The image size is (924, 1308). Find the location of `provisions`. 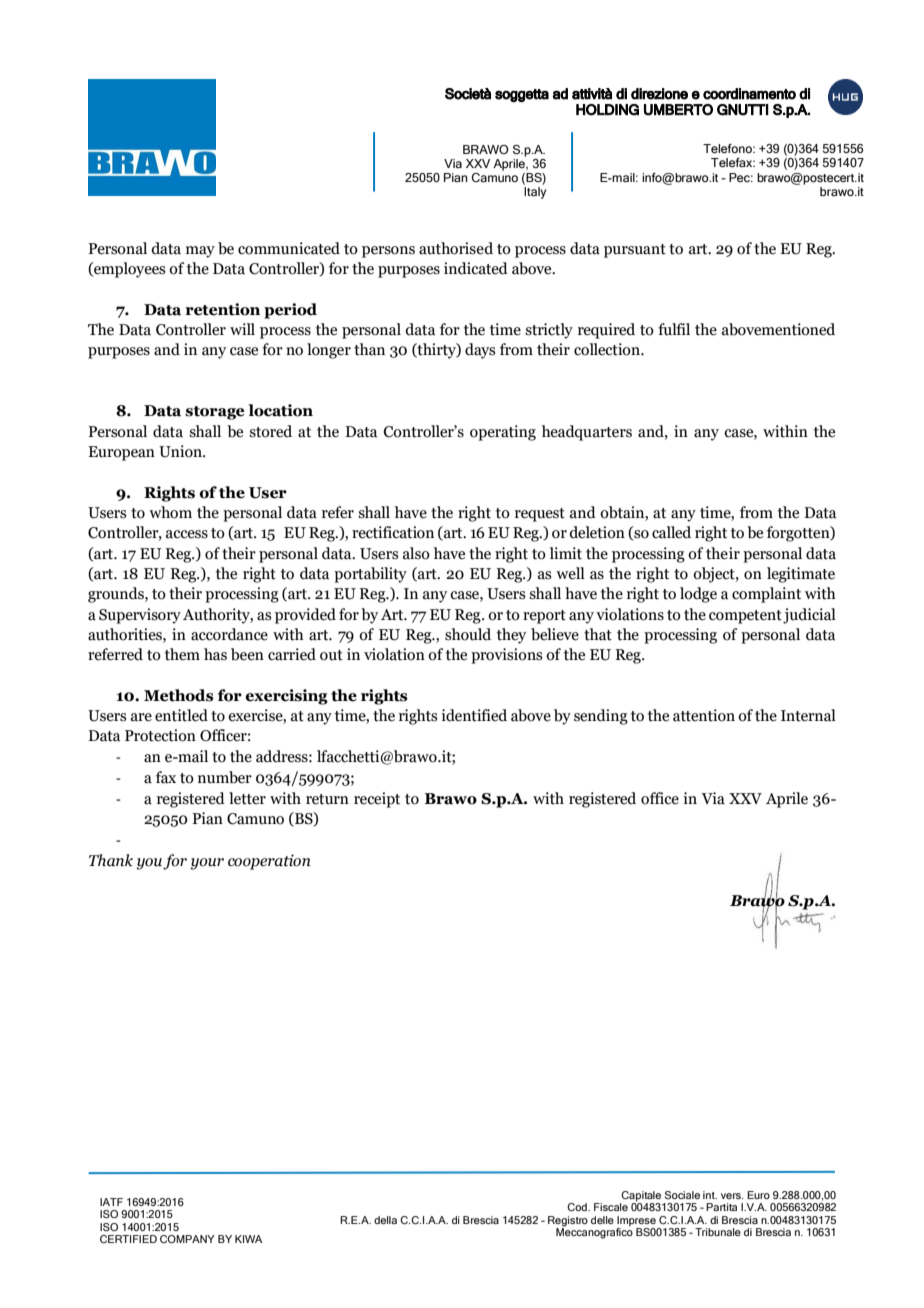

provisions is located at coordinates (507, 656).
